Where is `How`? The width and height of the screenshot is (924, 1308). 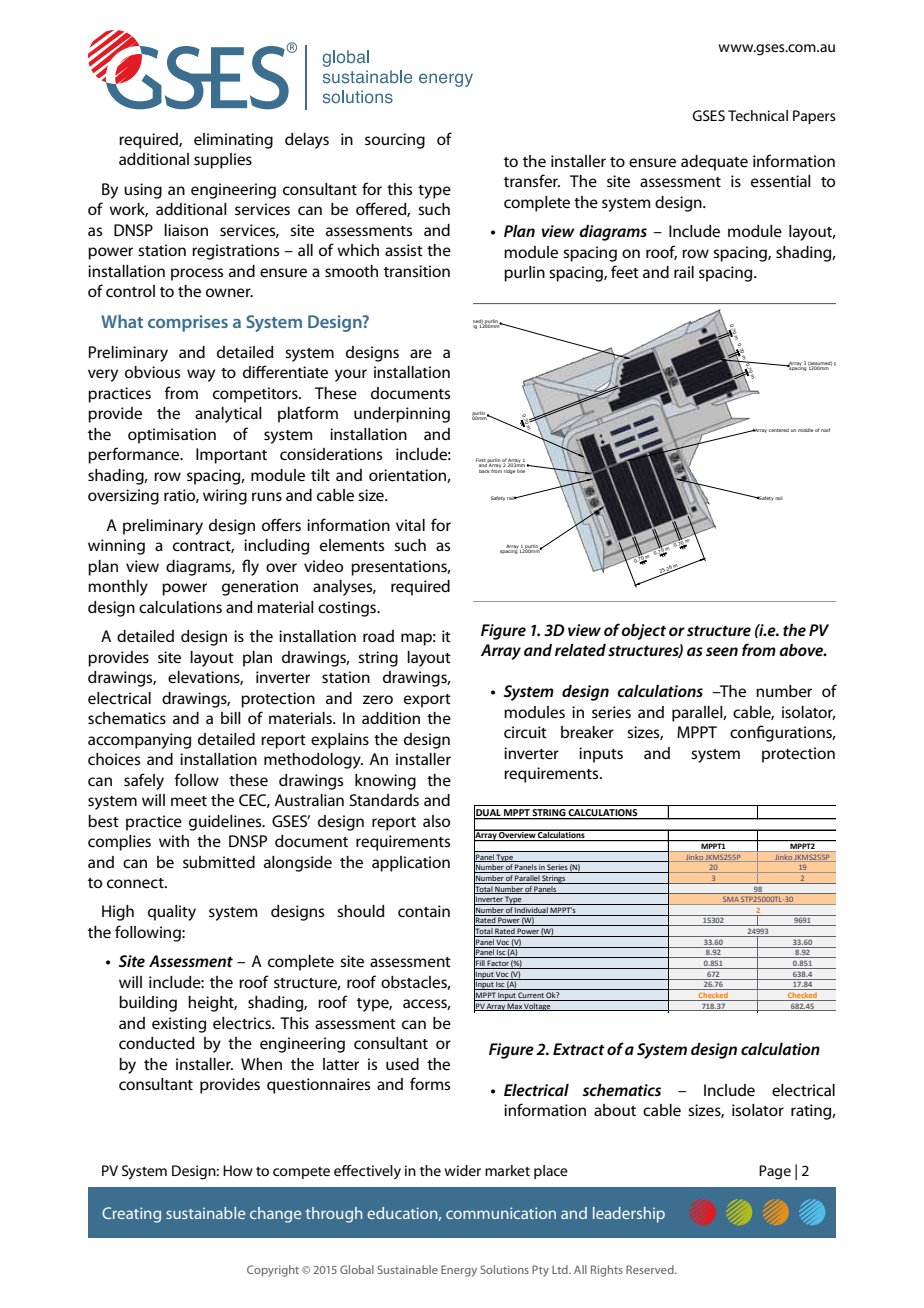 How is located at coordinates (238, 1170).
